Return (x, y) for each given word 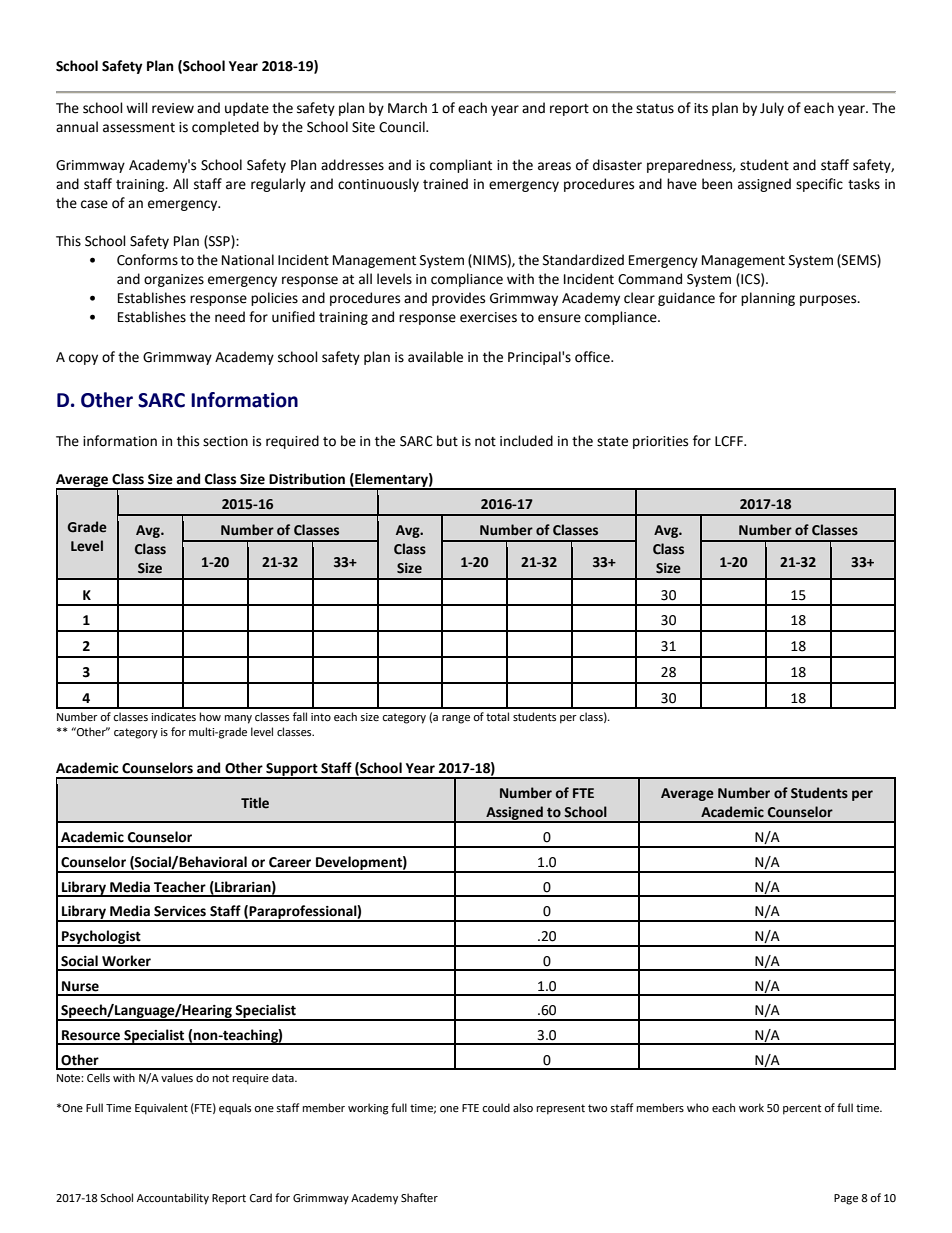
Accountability (173, 1199)
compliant (461, 166)
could (496, 1107)
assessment (139, 128)
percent (802, 1109)
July (772, 109)
